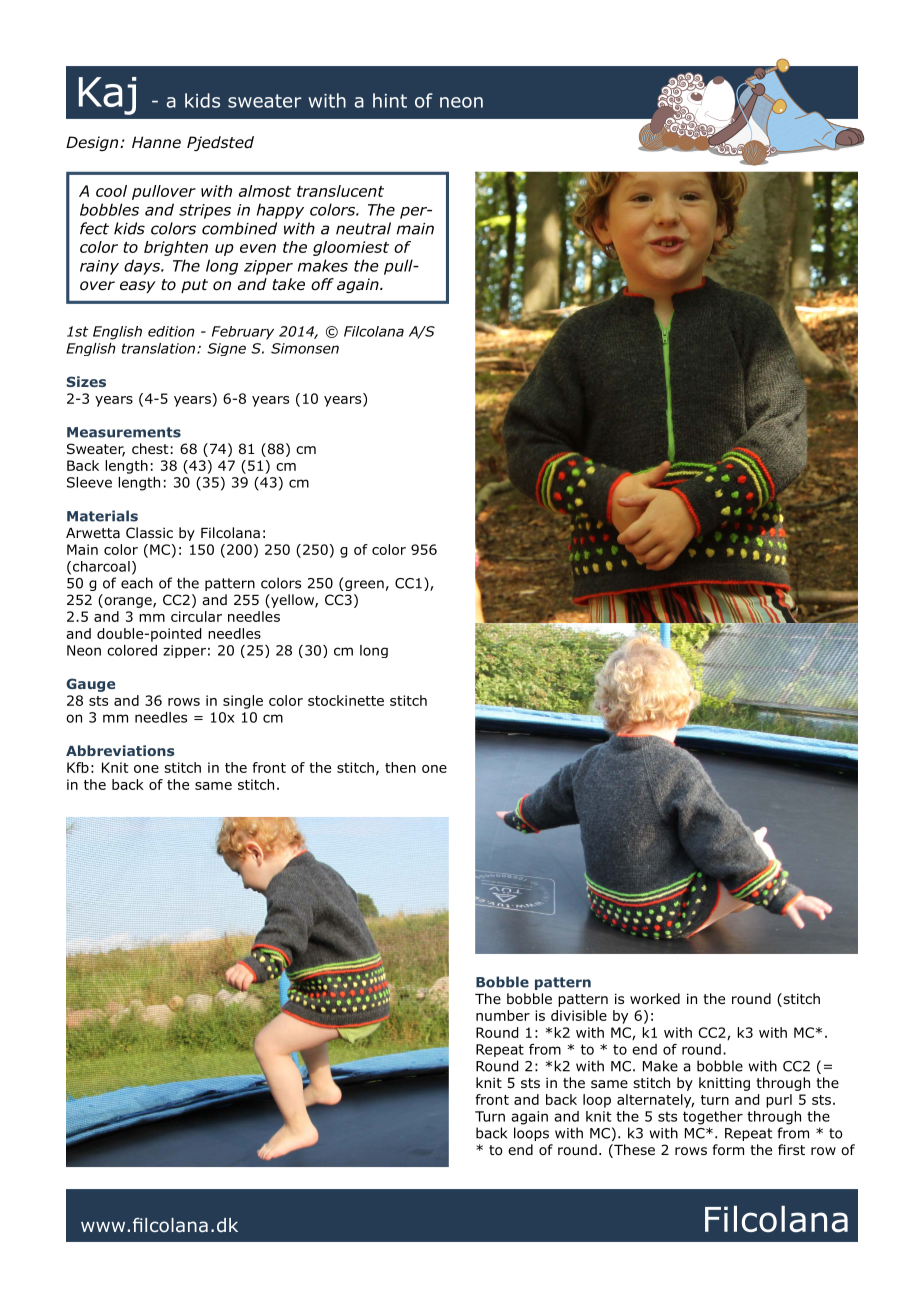 The height and width of the screenshot is (1308, 924). I want to click on then, so click(400, 767).
